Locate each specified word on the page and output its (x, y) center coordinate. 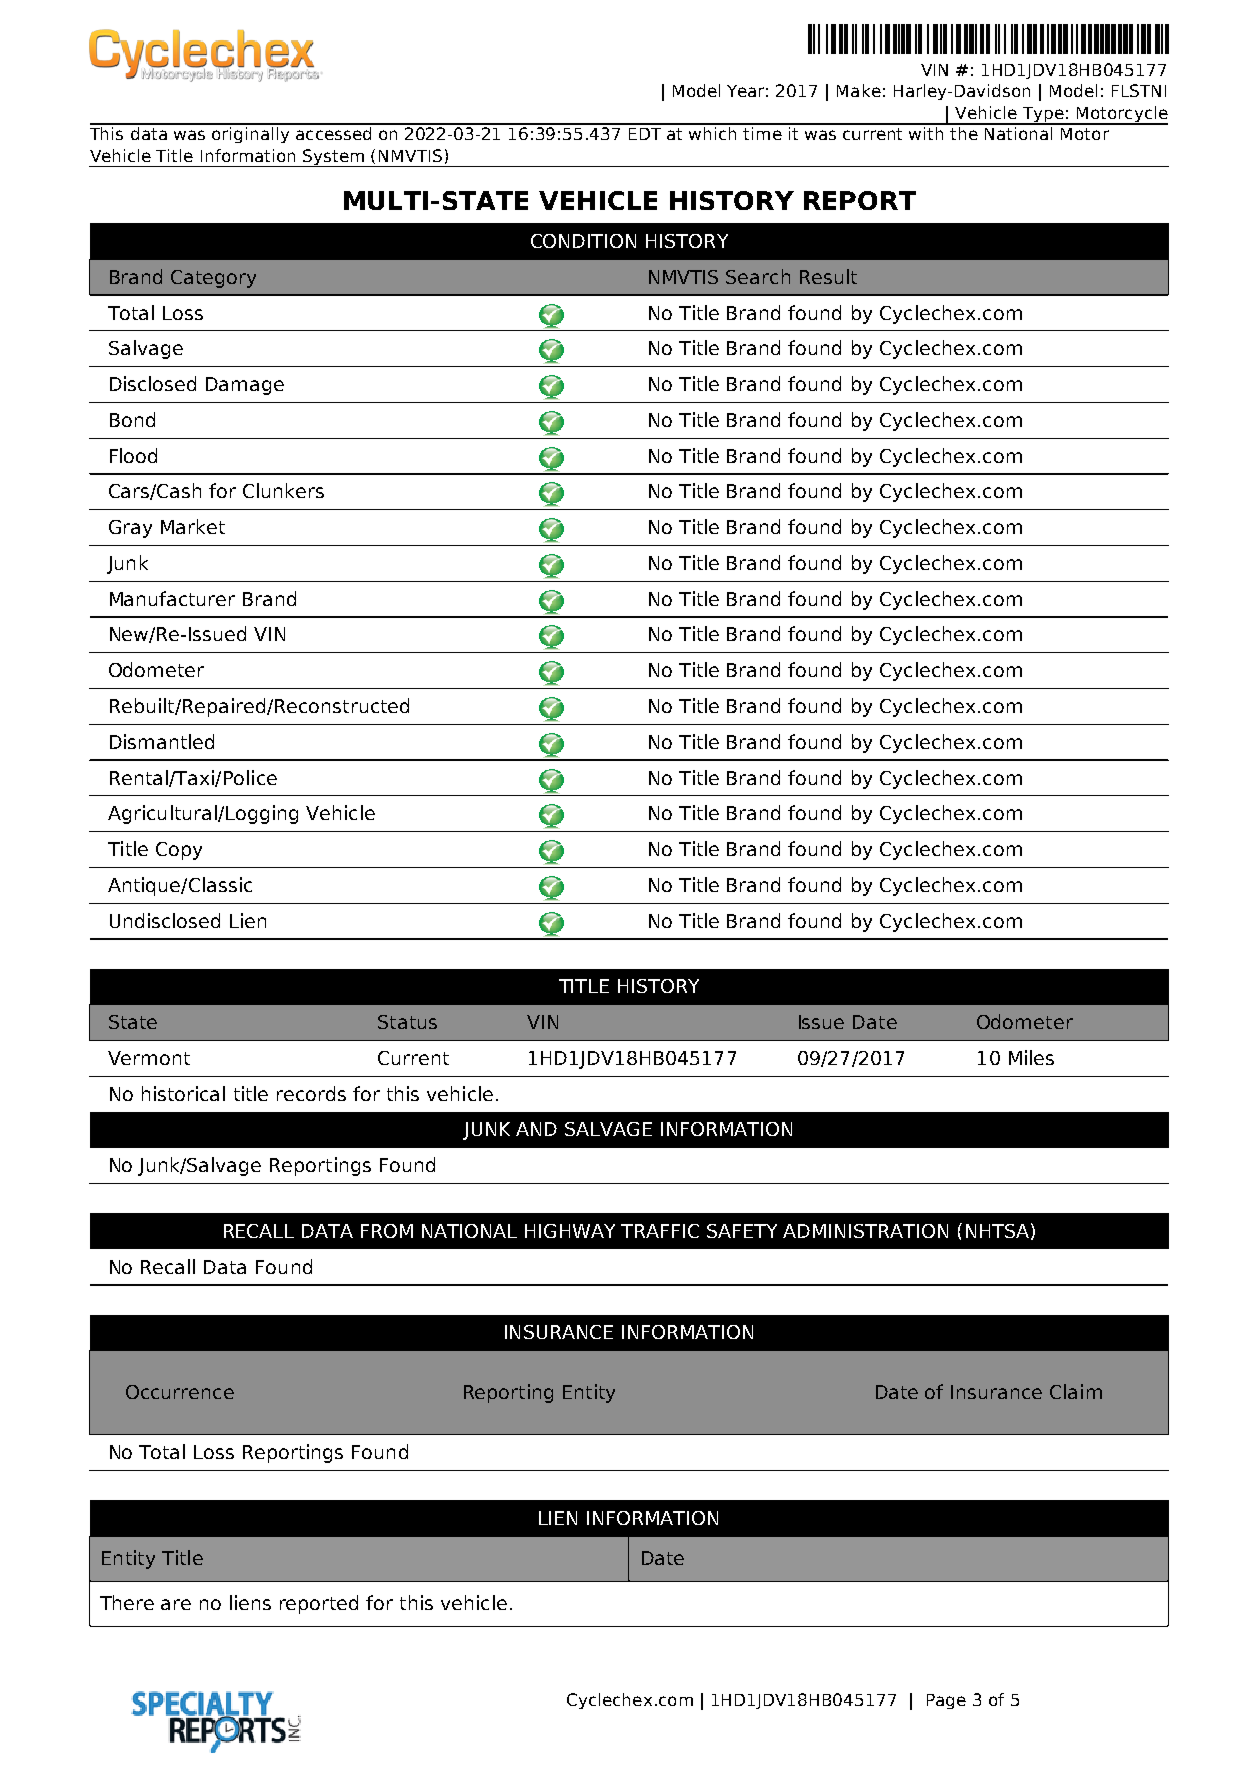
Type (1043, 116)
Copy (179, 851)
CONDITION (583, 241)
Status (407, 1022)
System (334, 158)
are (176, 1604)
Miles (1031, 1057)
